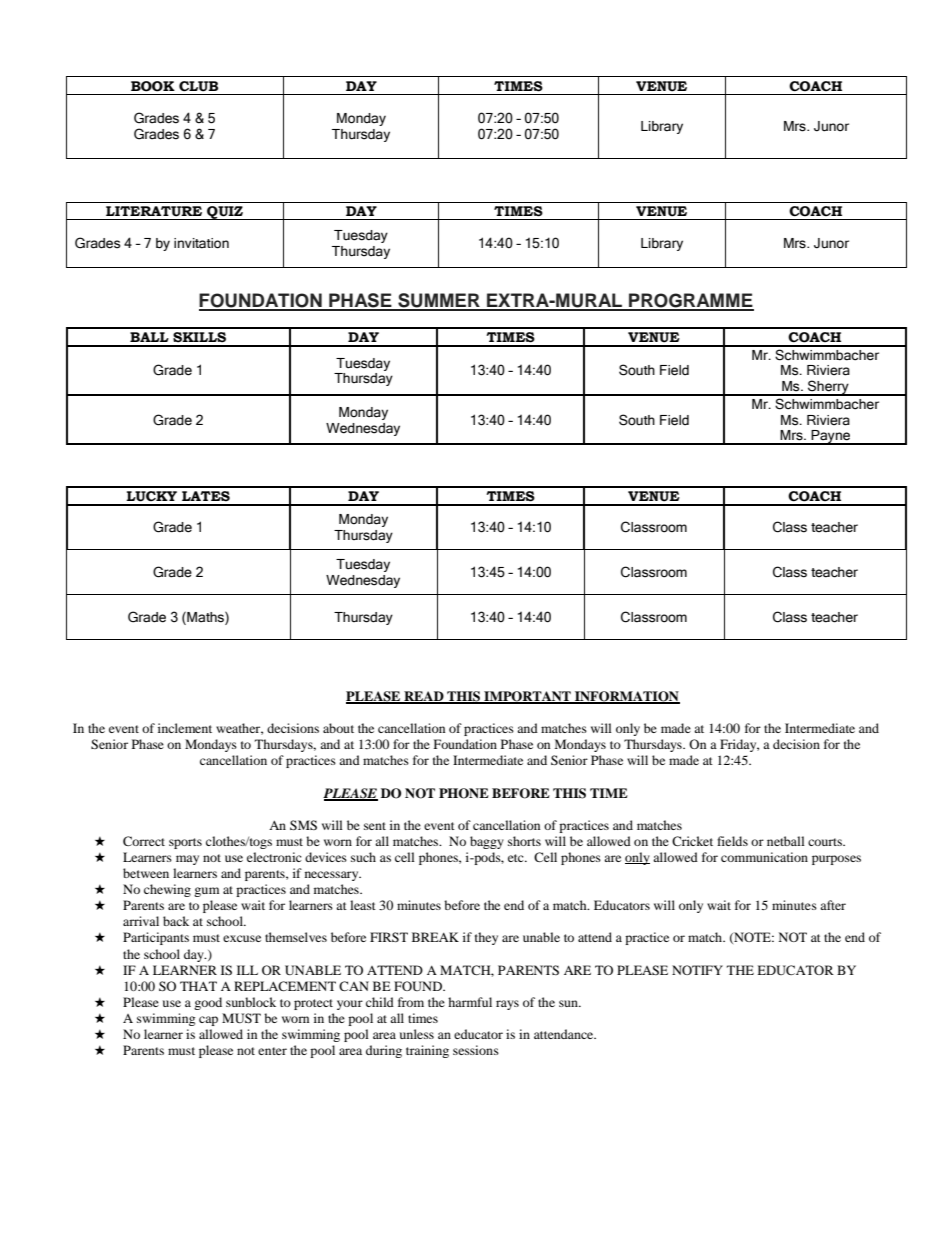  Describe the element at coordinates (527, 697) in the image. I see `IMPORTANT` at that location.
